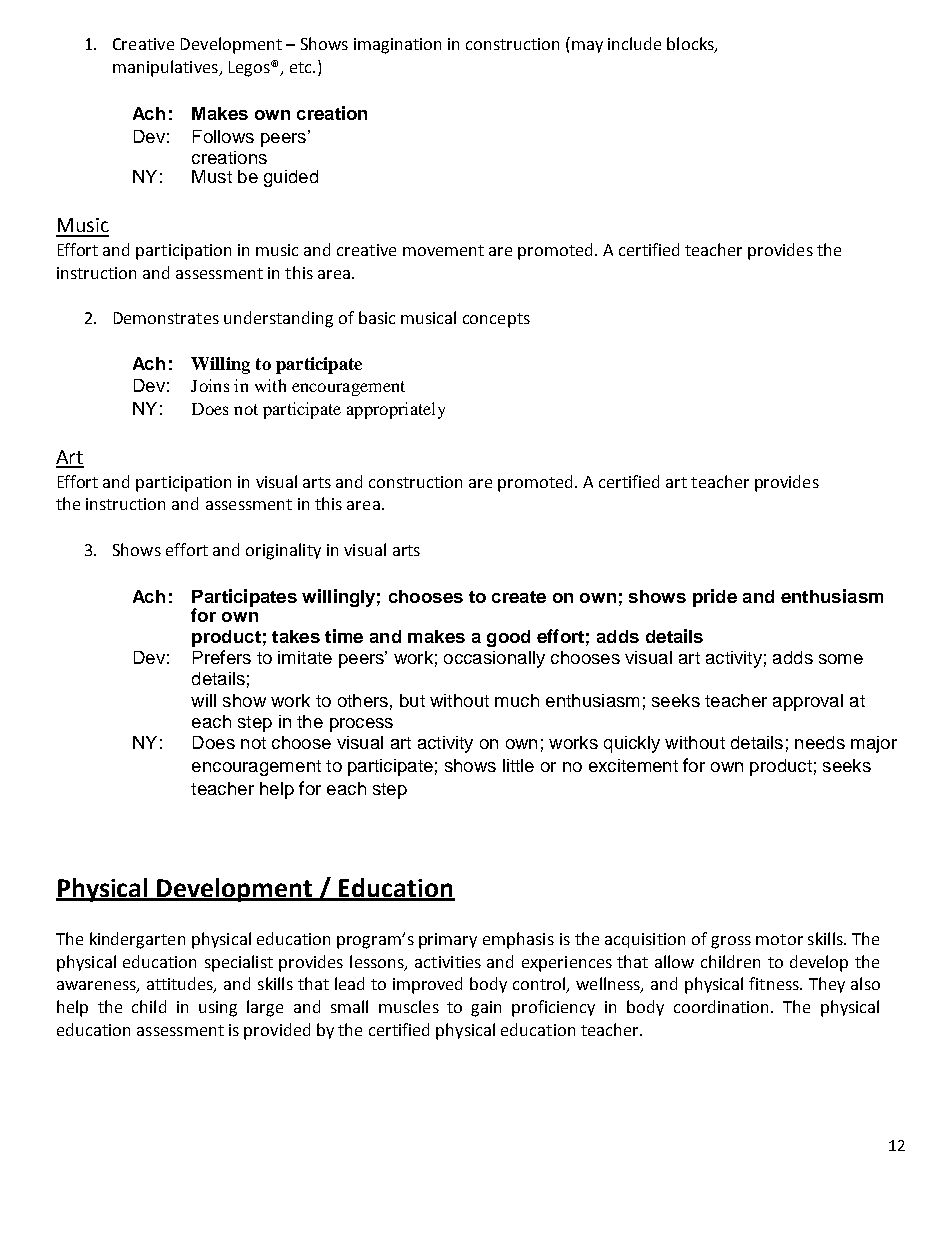 The height and width of the screenshot is (1233, 952). What do you see at coordinates (496, 320) in the screenshot?
I see `concepts` at bounding box center [496, 320].
